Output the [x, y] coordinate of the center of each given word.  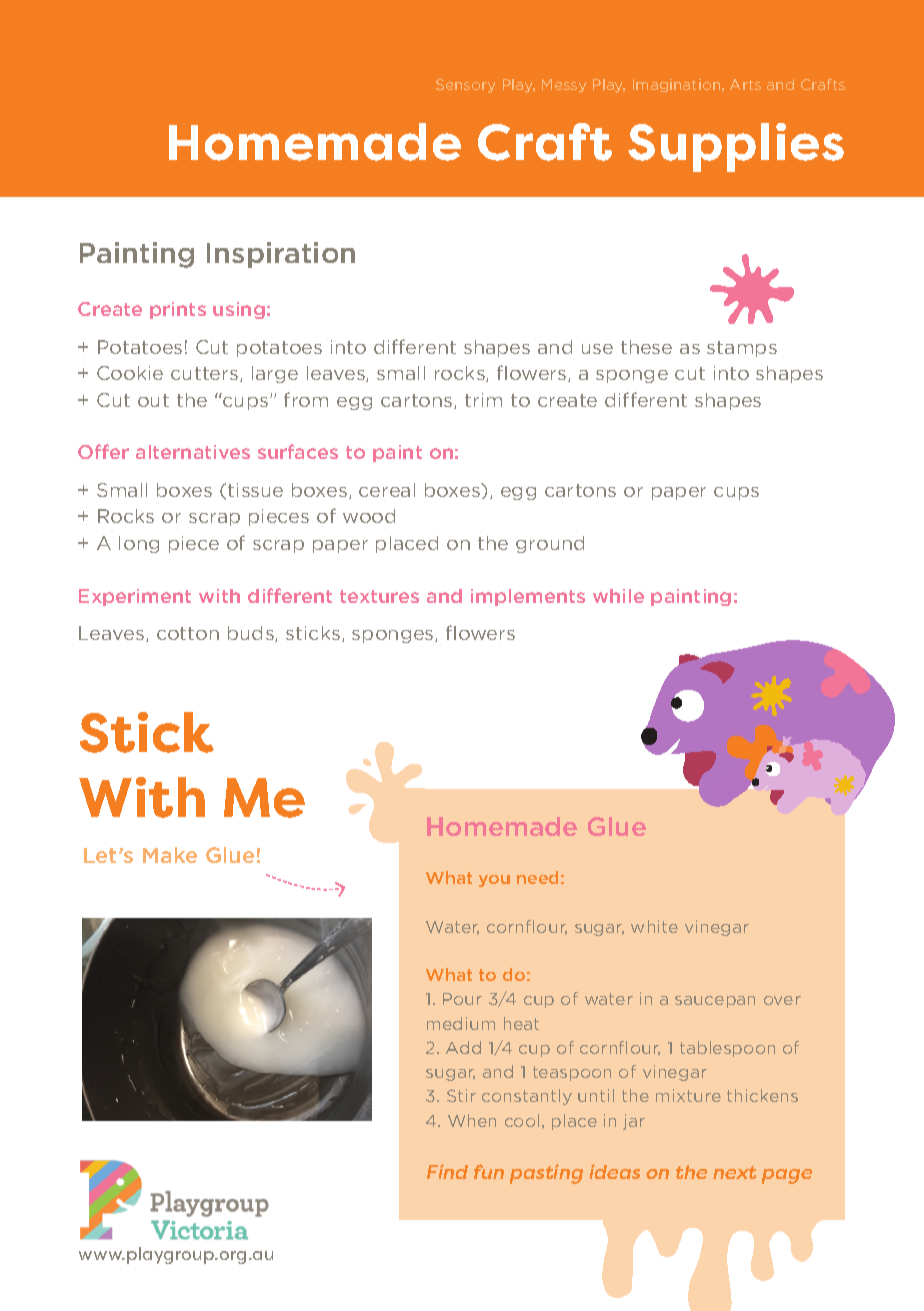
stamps [742, 349]
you [494, 881]
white [654, 926]
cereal [387, 490]
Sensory [465, 86]
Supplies [736, 147]
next [734, 1172]
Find [447, 1171]
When [472, 1120]
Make [170, 855]
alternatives [193, 452]
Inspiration [281, 255]
